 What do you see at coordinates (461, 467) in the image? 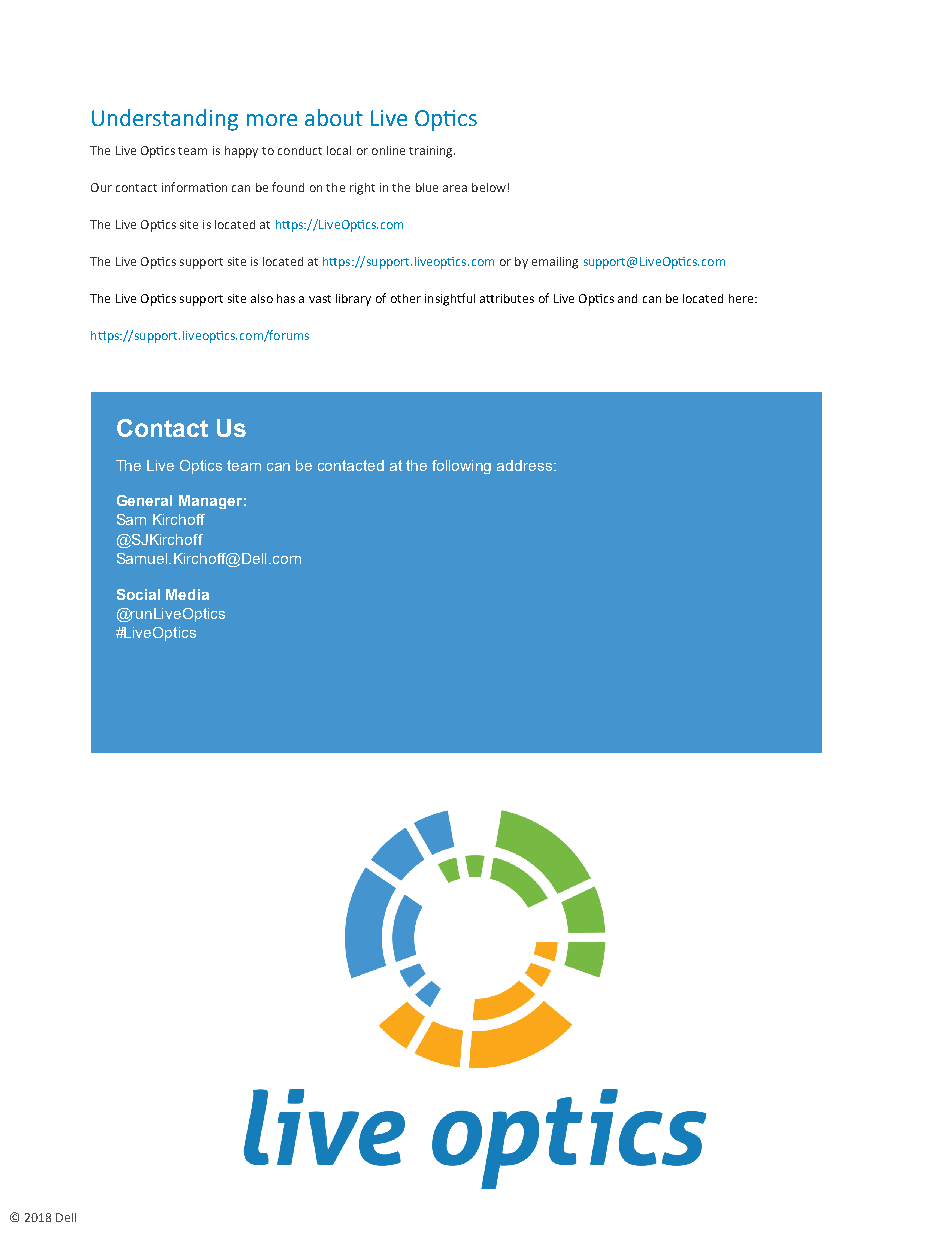
I see `following` at bounding box center [461, 467].
